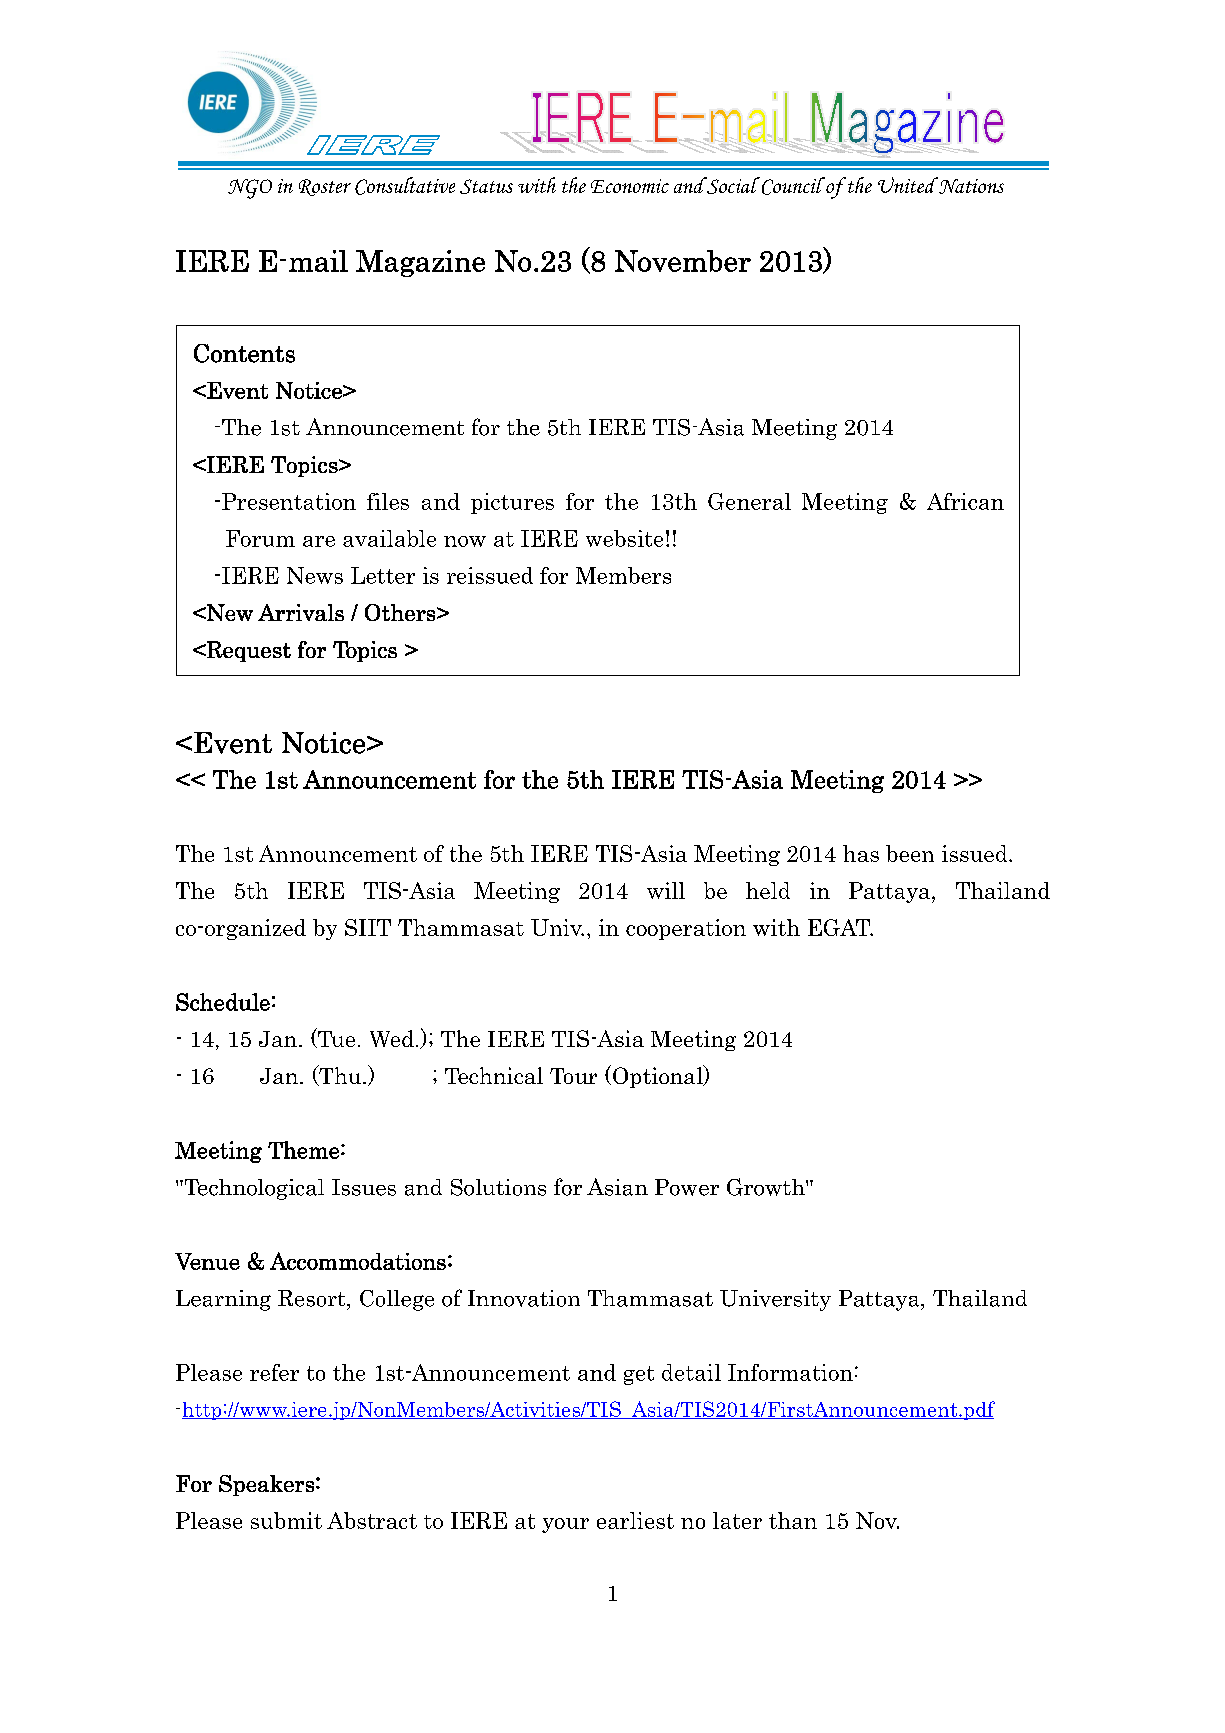 The image size is (1225, 1733). What do you see at coordinates (630, 186) in the screenshot?
I see `Economic` at bounding box center [630, 186].
